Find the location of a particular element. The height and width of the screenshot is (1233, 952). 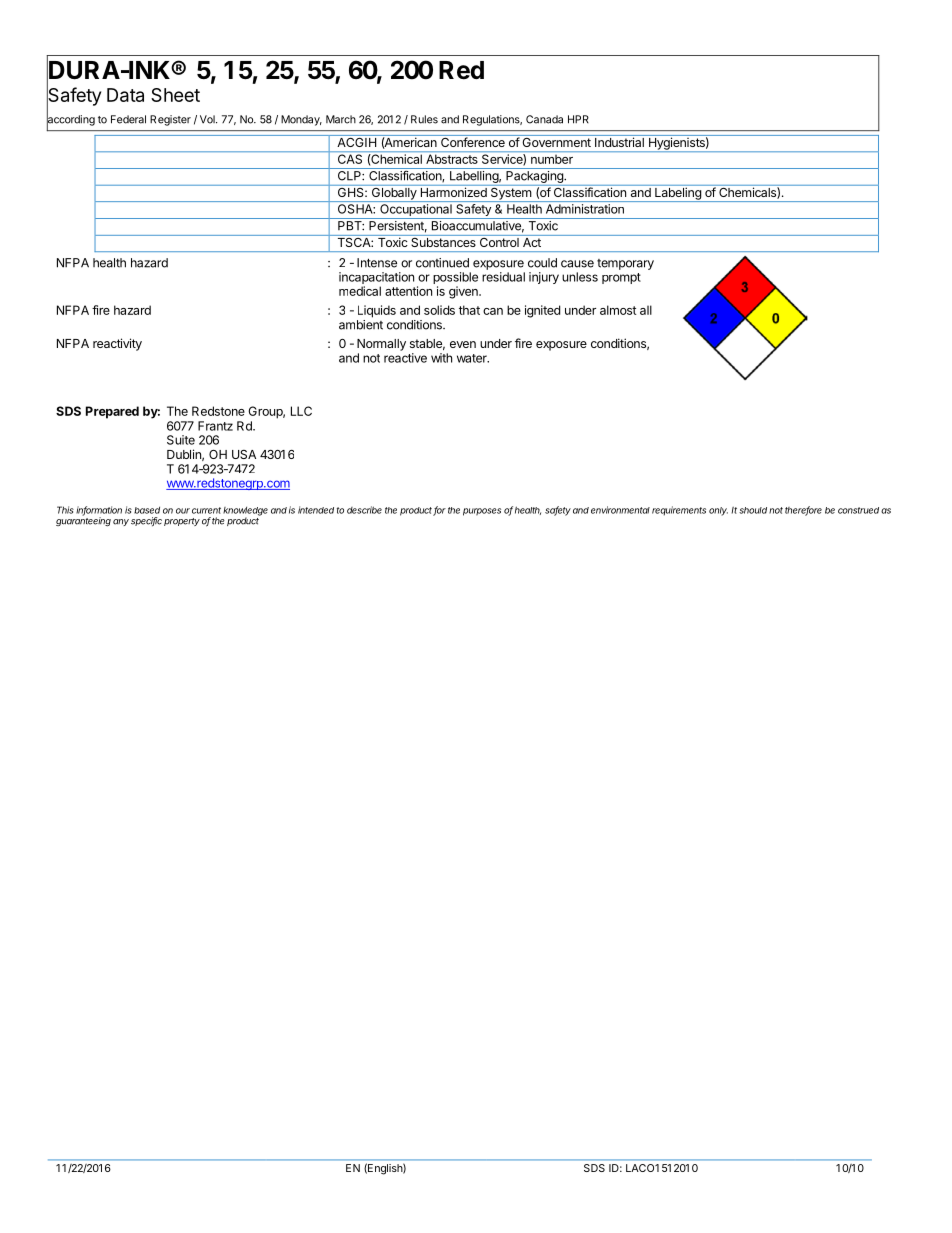

with is located at coordinates (441, 358).
